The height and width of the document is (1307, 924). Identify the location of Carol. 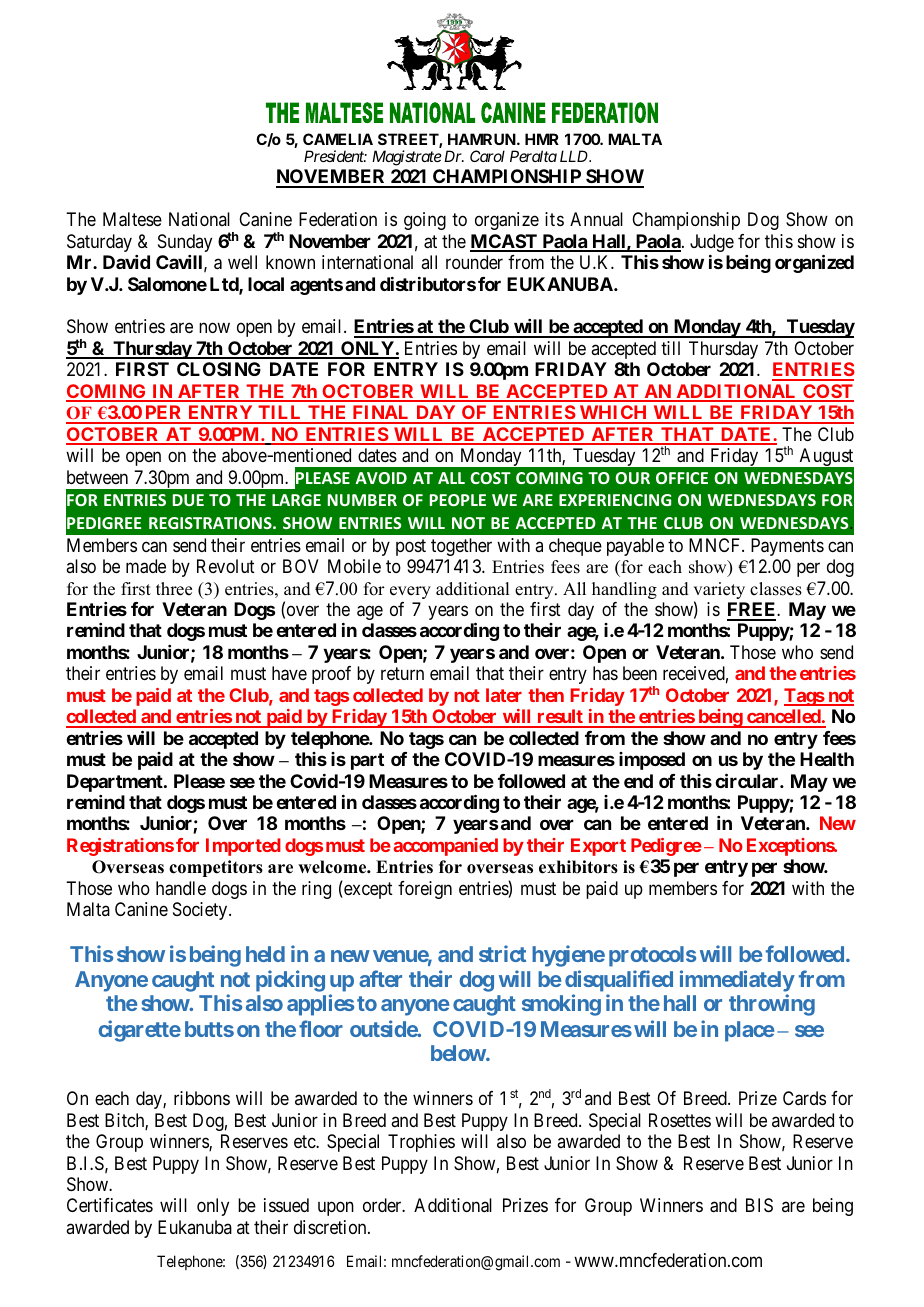
(487, 156).
